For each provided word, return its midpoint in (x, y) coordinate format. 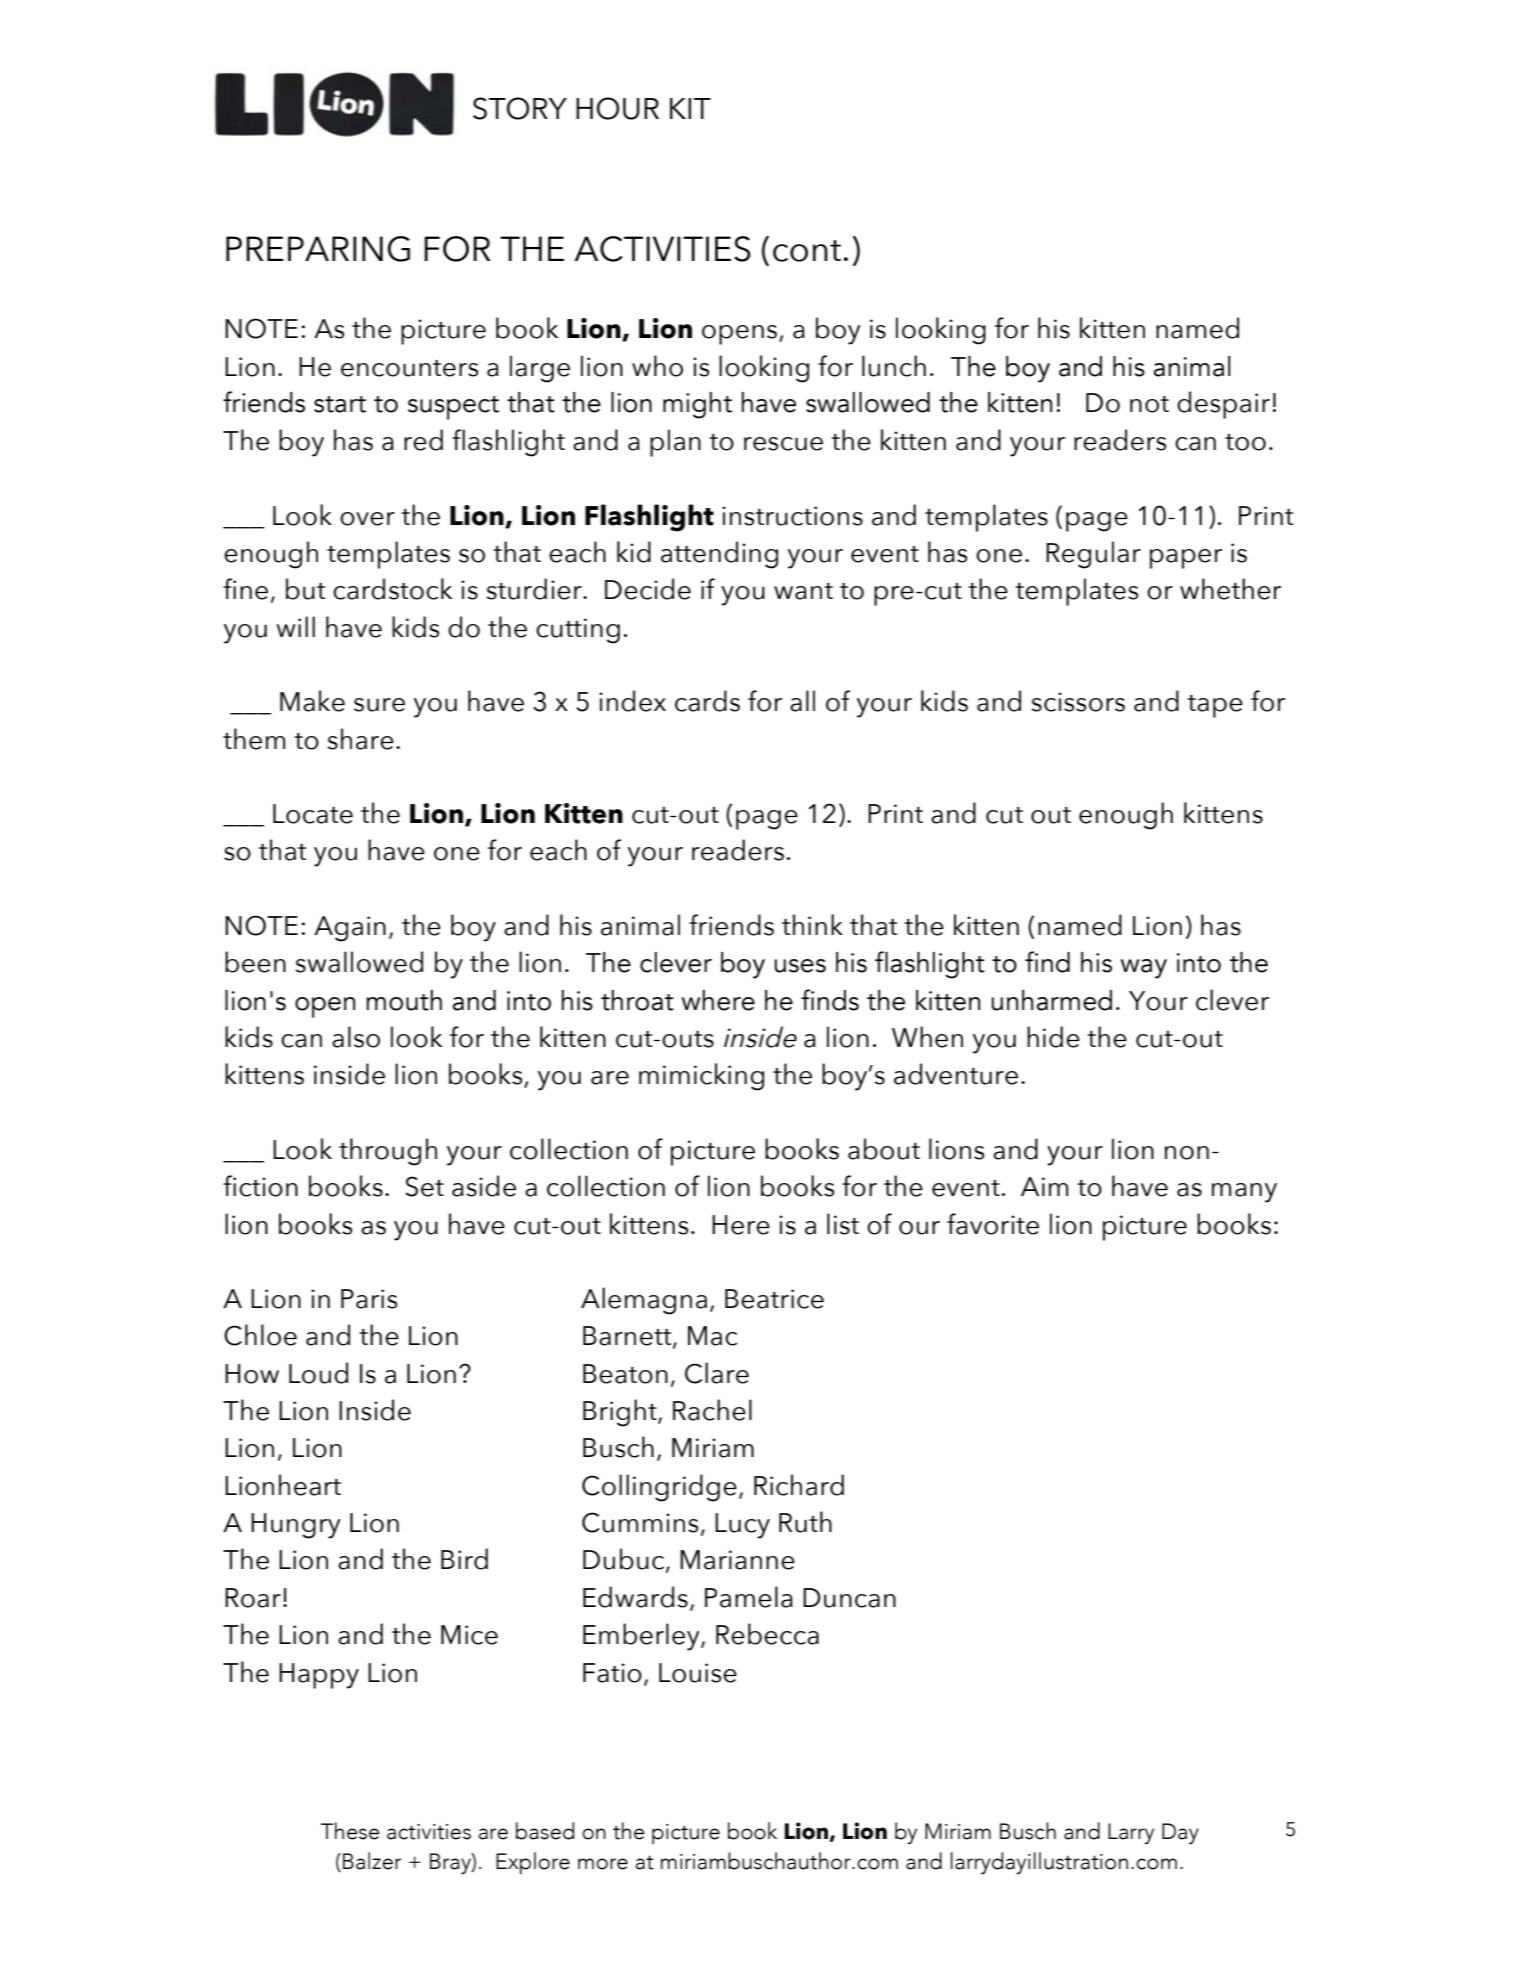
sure (379, 705)
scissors (1078, 702)
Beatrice (774, 1299)
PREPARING (318, 249)
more (603, 1864)
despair (1223, 405)
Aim (1044, 1186)
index (632, 701)
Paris (369, 1299)
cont (807, 251)
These (350, 1831)
